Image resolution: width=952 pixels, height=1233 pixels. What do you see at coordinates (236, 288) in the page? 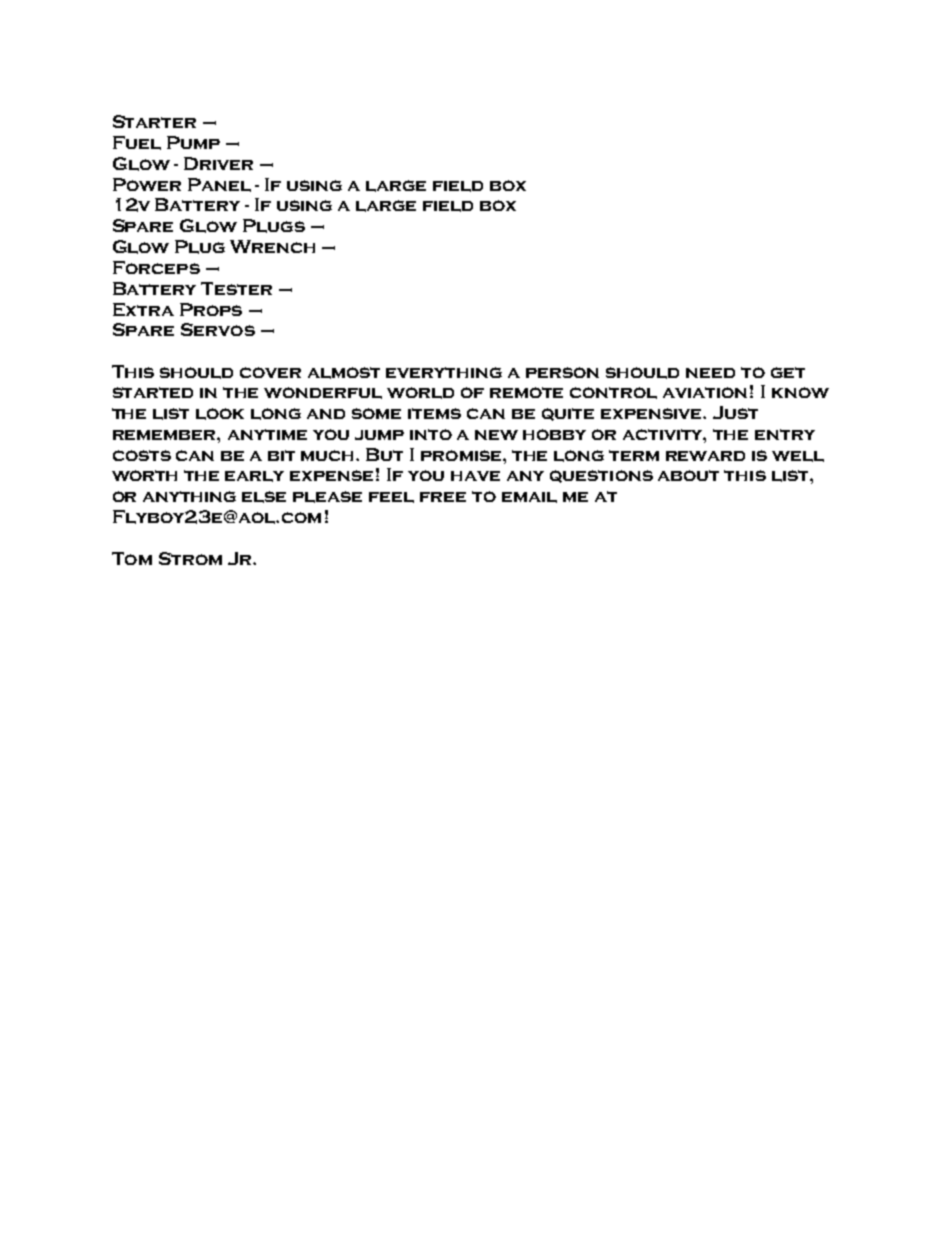
I see `Tester` at bounding box center [236, 288].
